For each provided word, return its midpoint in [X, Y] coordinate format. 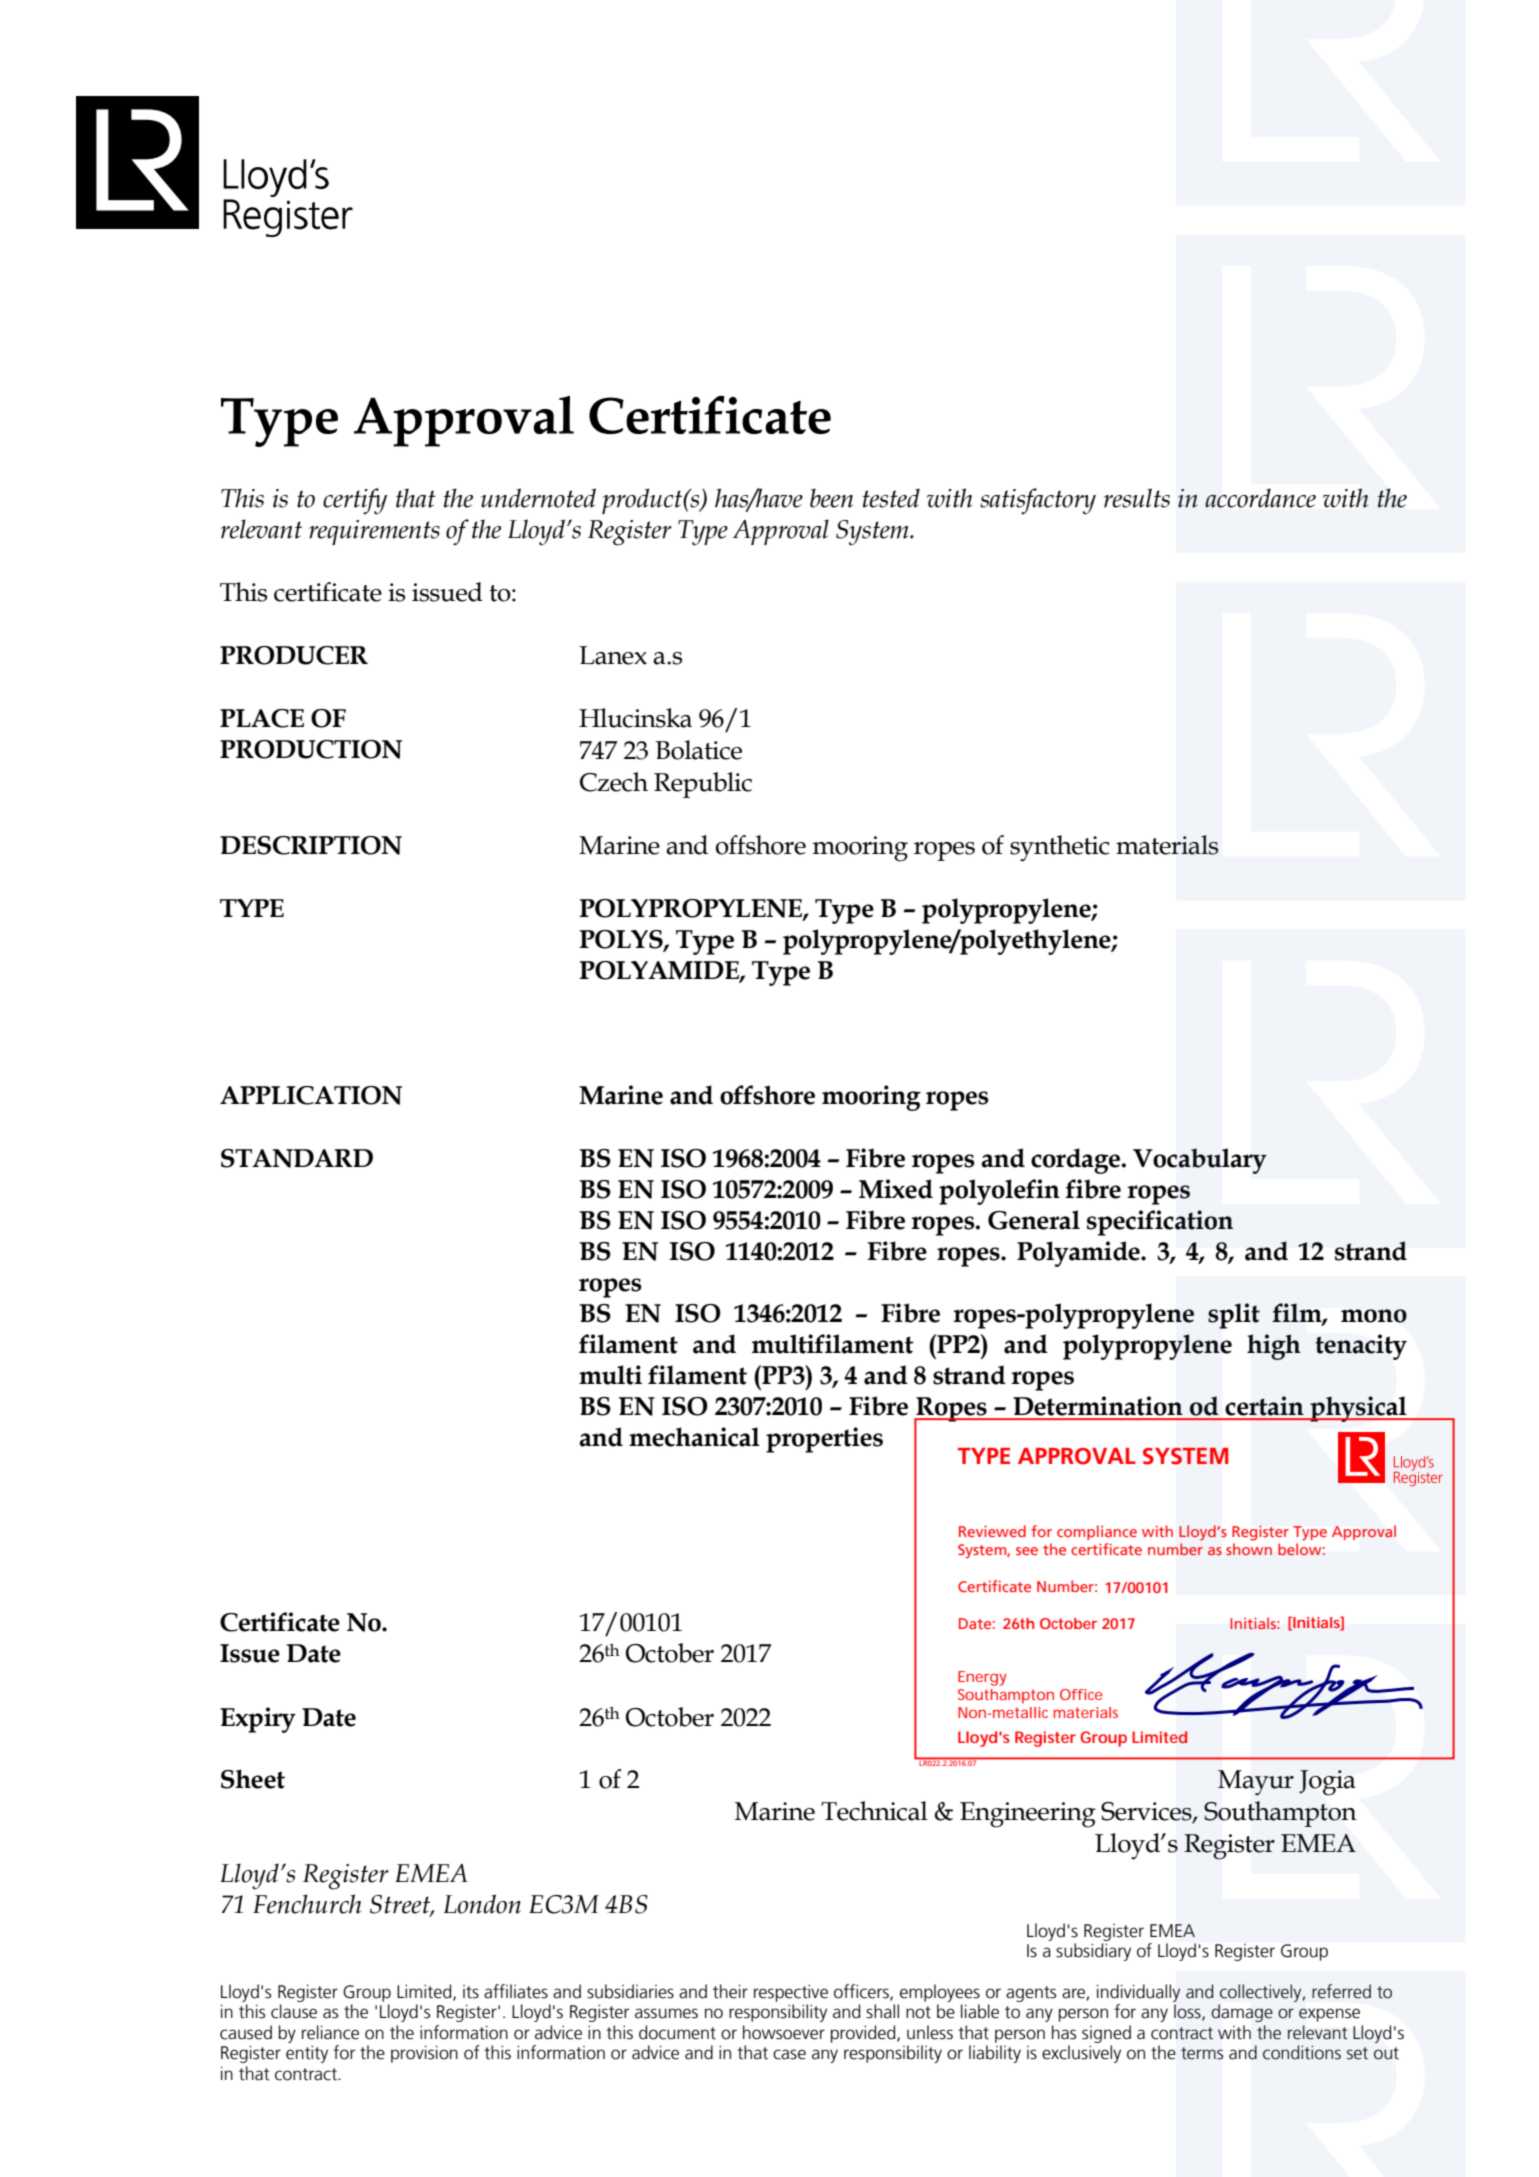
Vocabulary [1200, 1161]
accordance [1260, 498]
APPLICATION [311, 1095]
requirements [374, 532]
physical [1358, 1409]
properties [824, 1440]
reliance [330, 2032]
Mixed [896, 1189]
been [831, 498]
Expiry [258, 1720]
